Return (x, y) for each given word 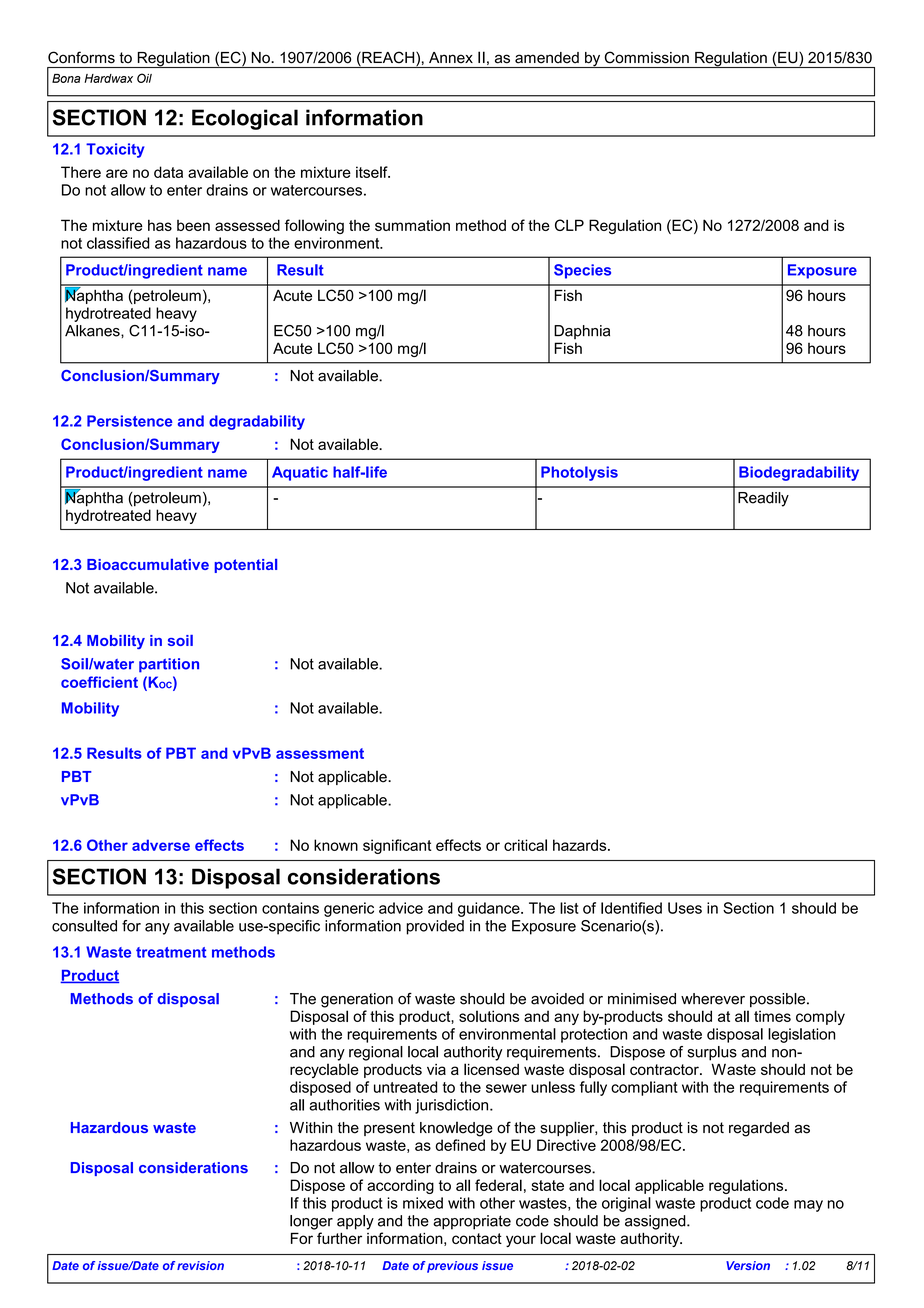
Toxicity (115, 150)
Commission (647, 57)
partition (169, 665)
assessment (320, 753)
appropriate (472, 1222)
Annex (451, 57)
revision (200, 1265)
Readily (763, 499)
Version (748, 1265)
